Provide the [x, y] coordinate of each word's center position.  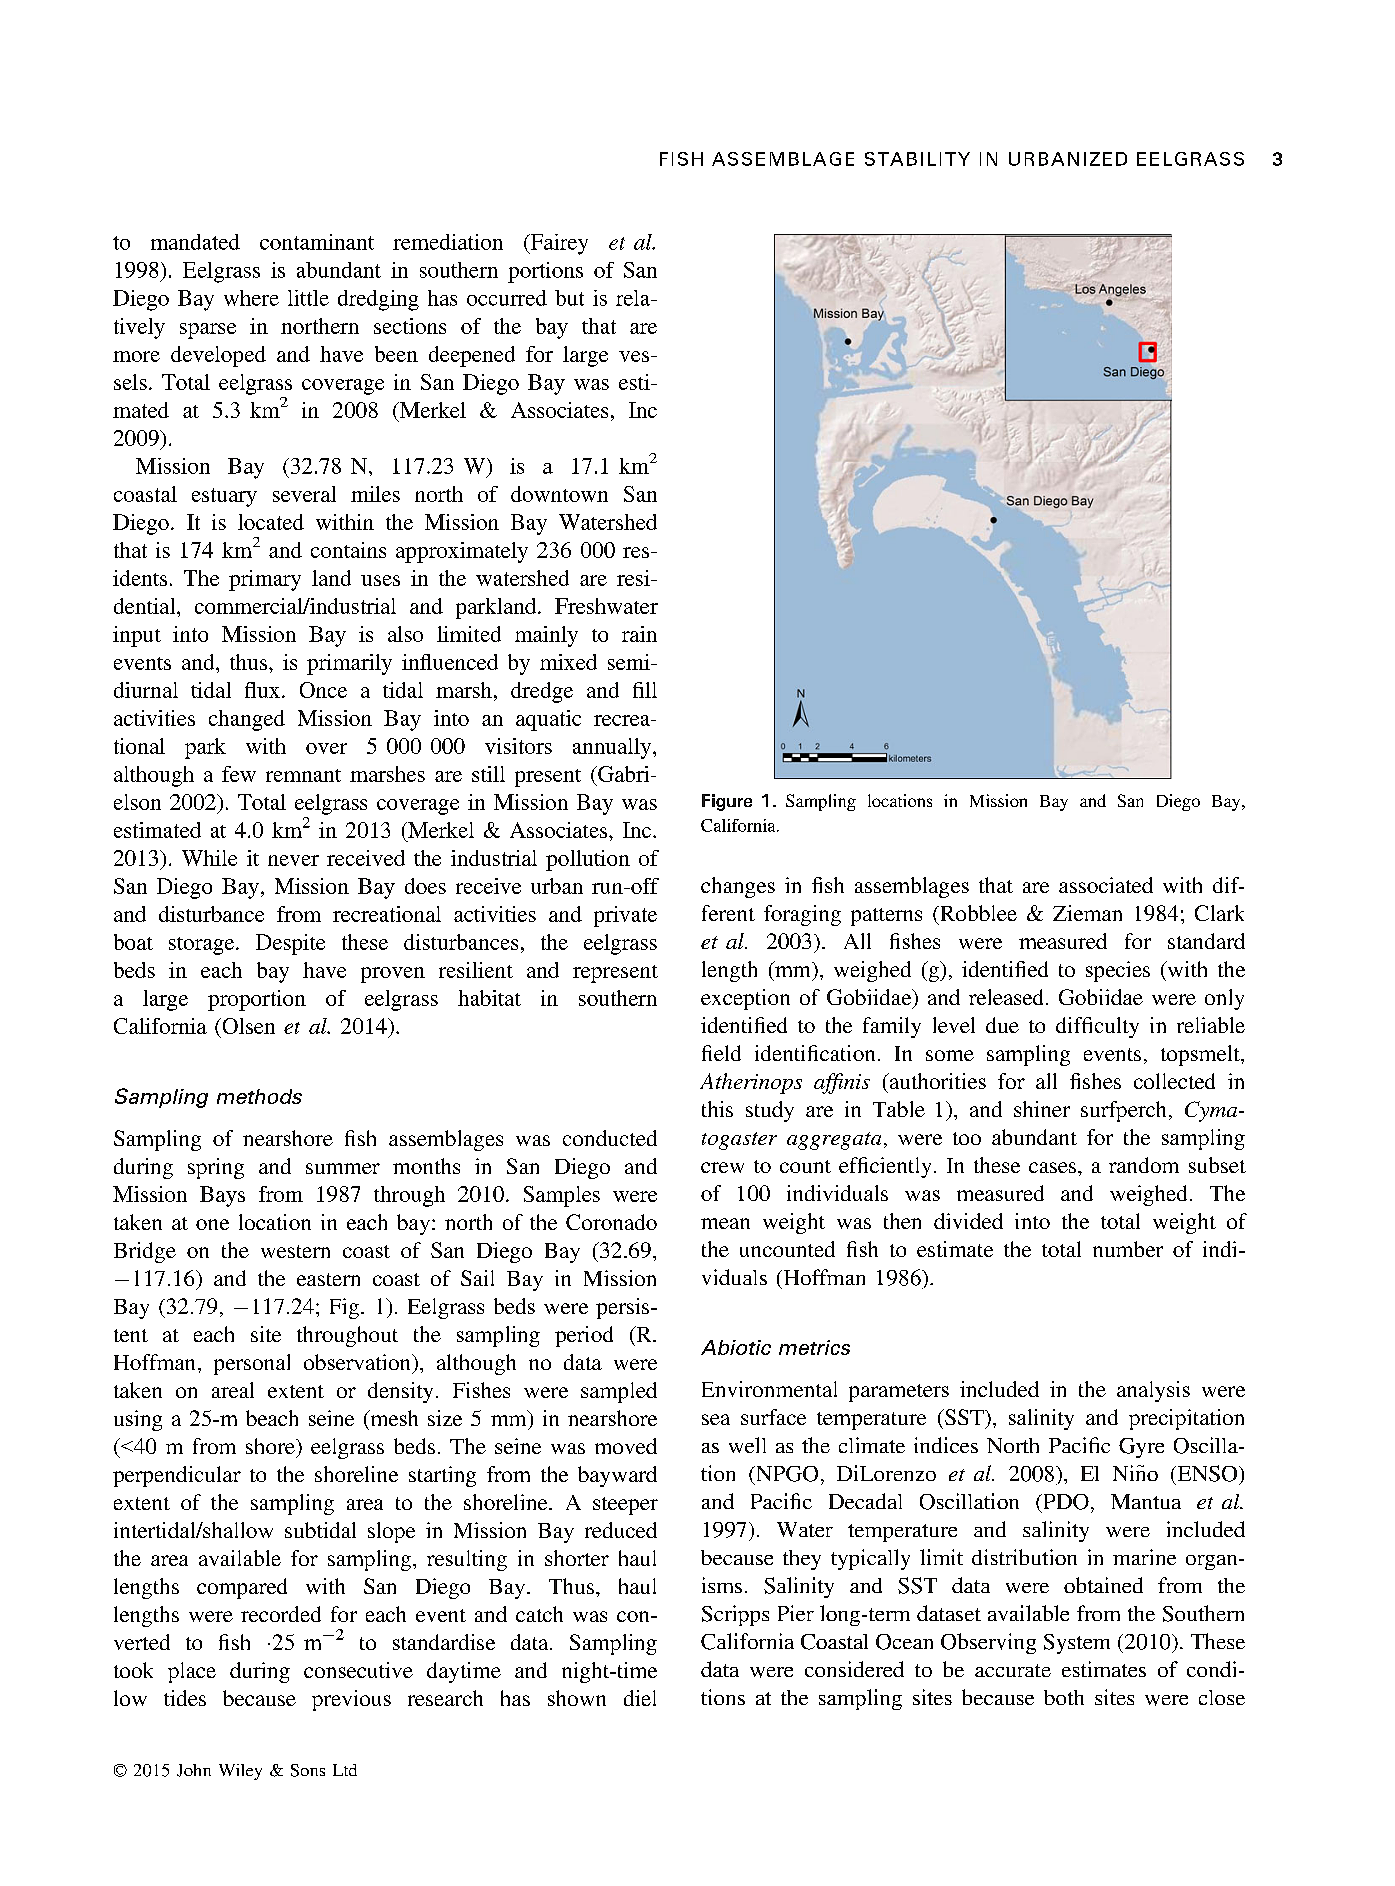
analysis [1153, 1391]
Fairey [558, 244]
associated [1106, 885]
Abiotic [736, 1347]
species [1118, 971]
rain [639, 634]
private [625, 916]
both [1064, 1697]
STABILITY [917, 159]
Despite [290, 944]
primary [265, 580]
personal [252, 1364]
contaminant [317, 242]
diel [640, 1698]
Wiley [240, 1772]
